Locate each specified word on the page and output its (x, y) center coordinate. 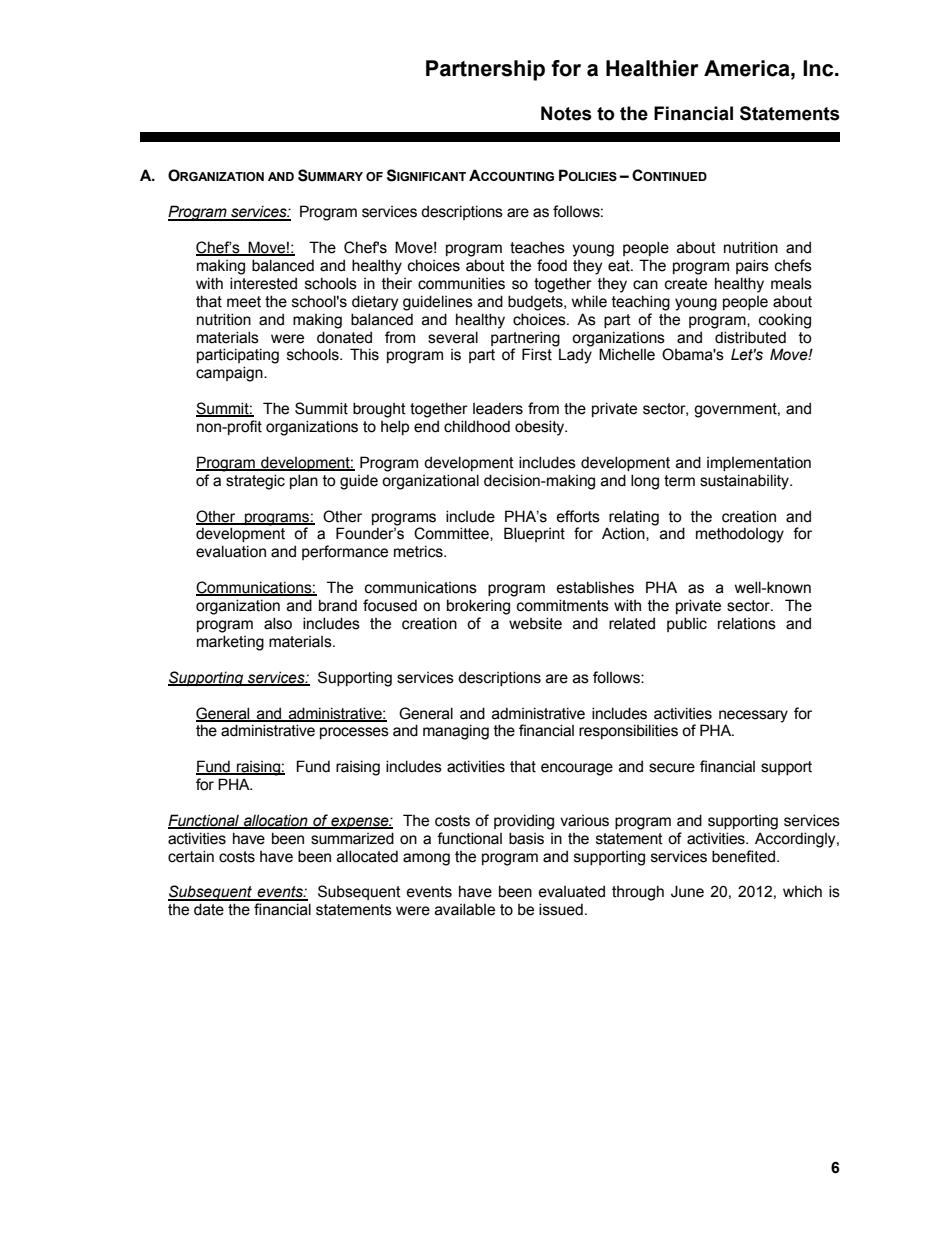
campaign (230, 374)
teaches (537, 247)
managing (456, 732)
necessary (753, 716)
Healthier (652, 68)
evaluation (231, 551)
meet (244, 302)
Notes (566, 113)
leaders (498, 408)
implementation (759, 463)
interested (263, 283)
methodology (740, 535)
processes (354, 733)
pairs (752, 266)
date (209, 909)
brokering (478, 607)
